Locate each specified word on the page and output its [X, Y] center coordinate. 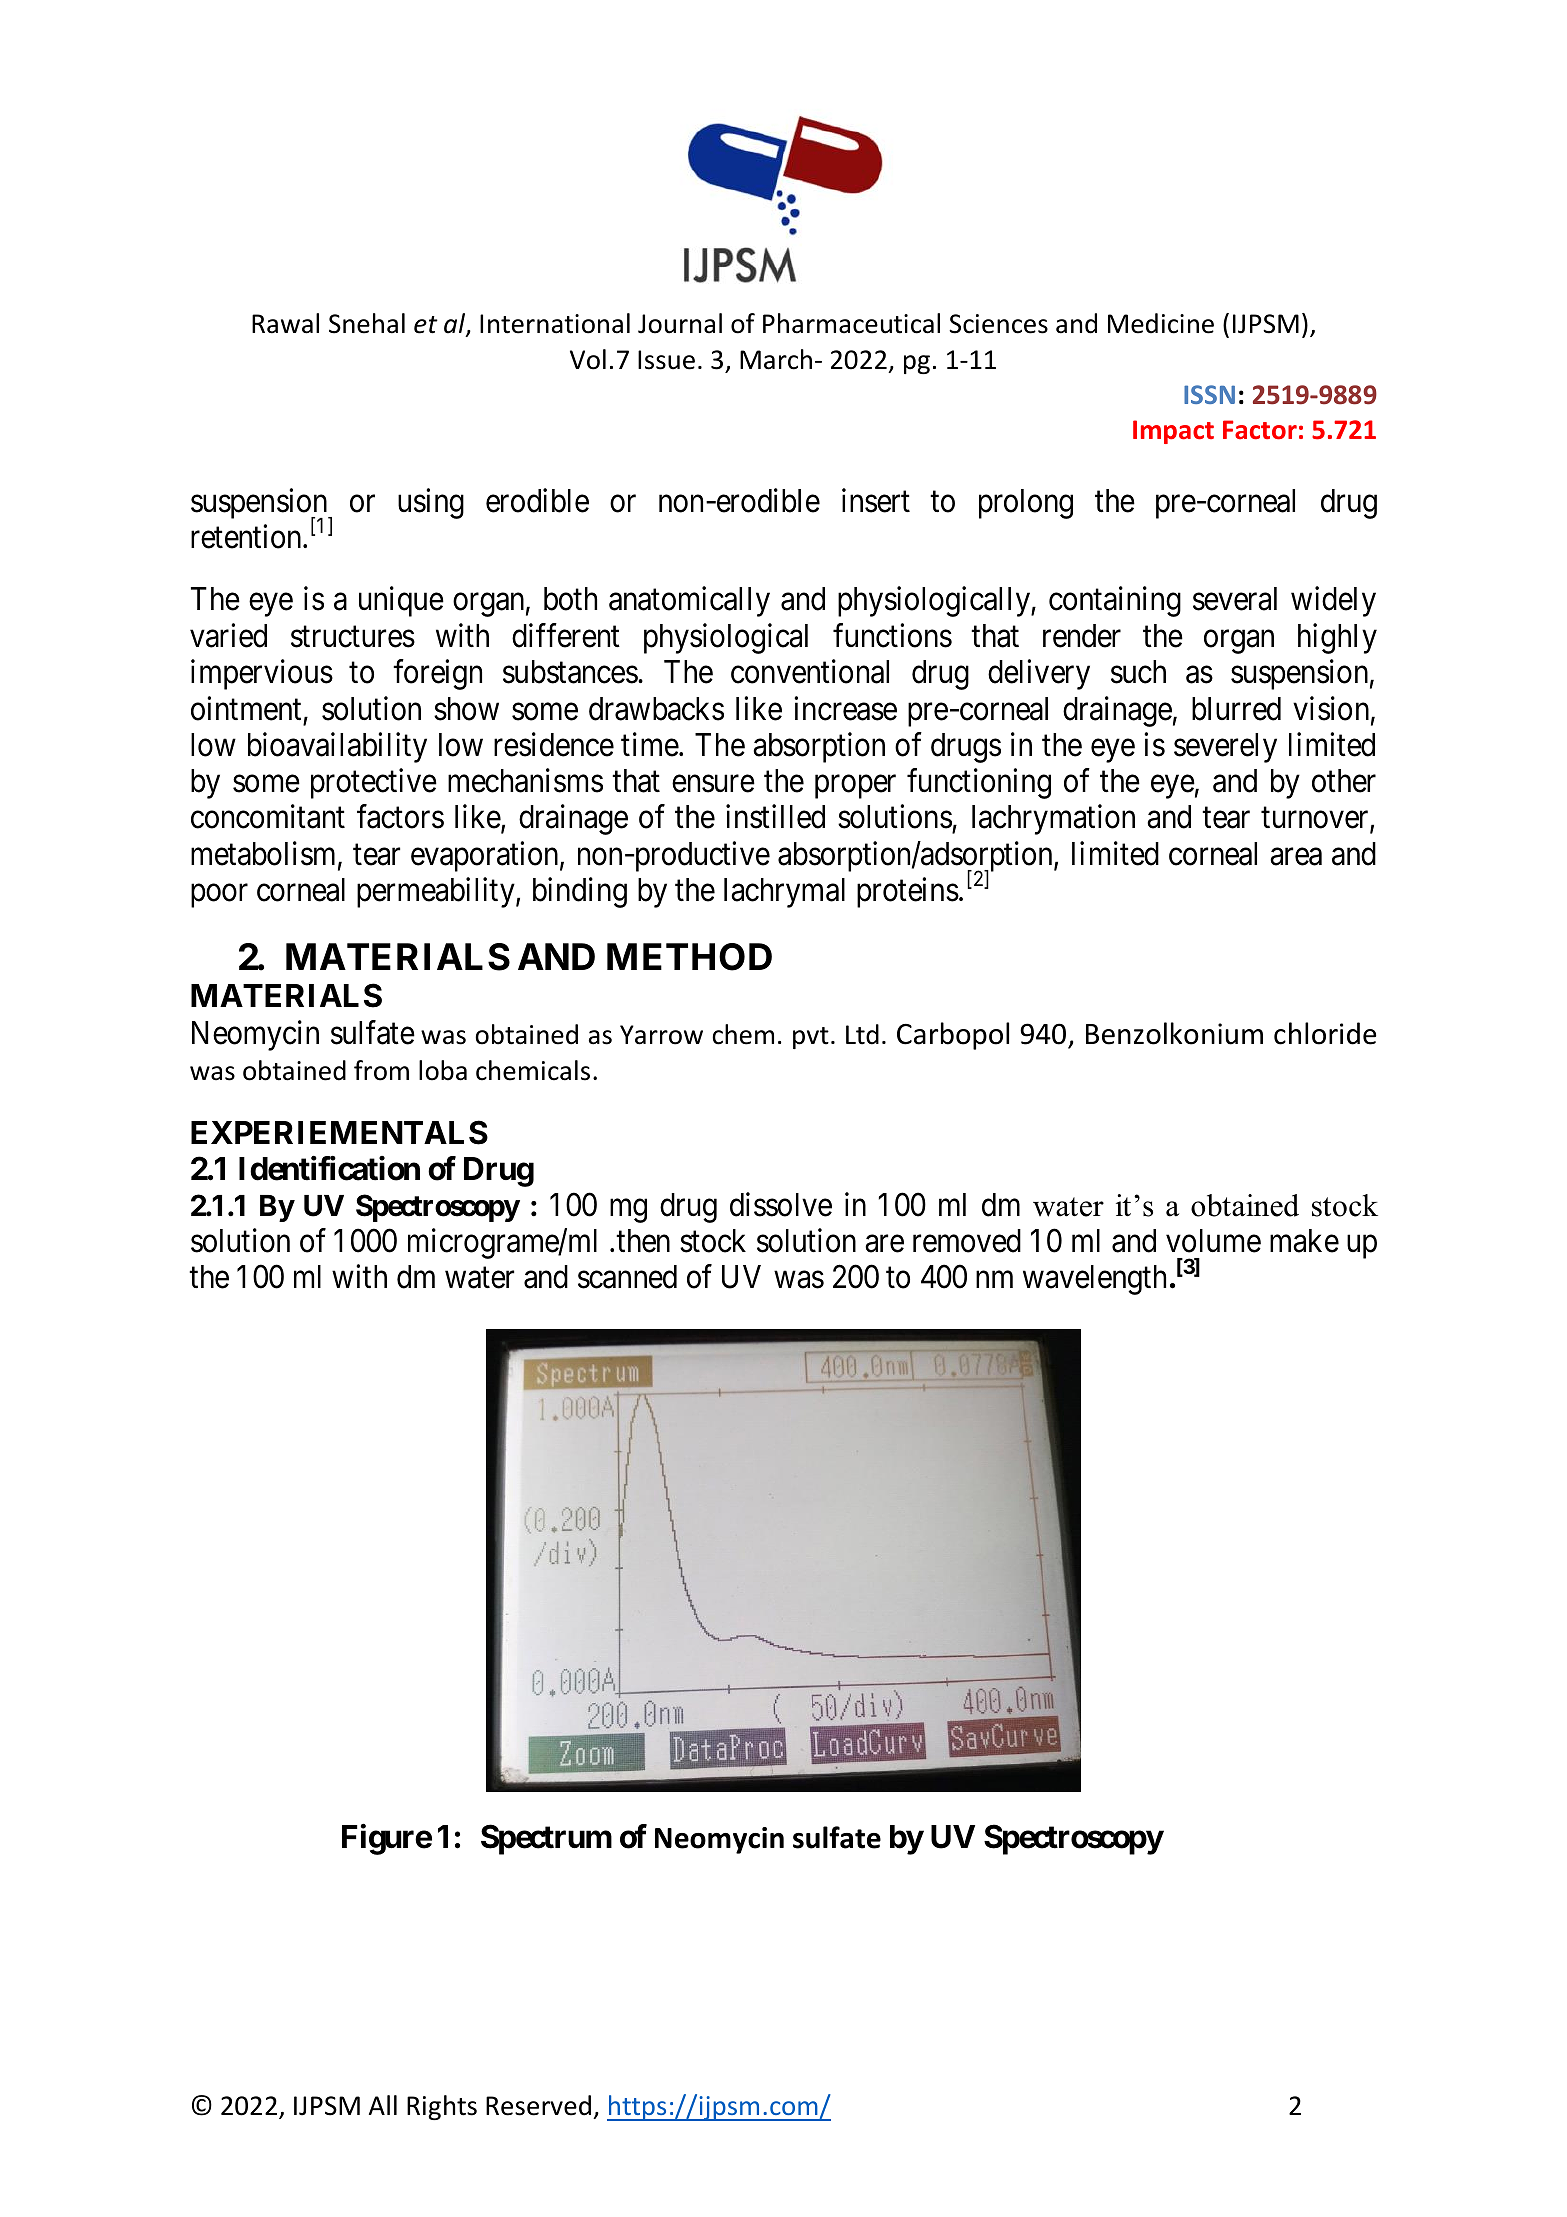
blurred [1236, 709]
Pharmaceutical [851, 323]
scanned [627, 1277]
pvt [811, 1038]
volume [1213, 1241]
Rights [442, 2107]
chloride [1325, 1033]
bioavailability [337, 747]
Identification [329, 1168]
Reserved [538, 2105]
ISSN [1209, 394]
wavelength [1094, 1280]
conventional [810, 671]
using [431, 503]
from [381, 1070]
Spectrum [546, 1839]
